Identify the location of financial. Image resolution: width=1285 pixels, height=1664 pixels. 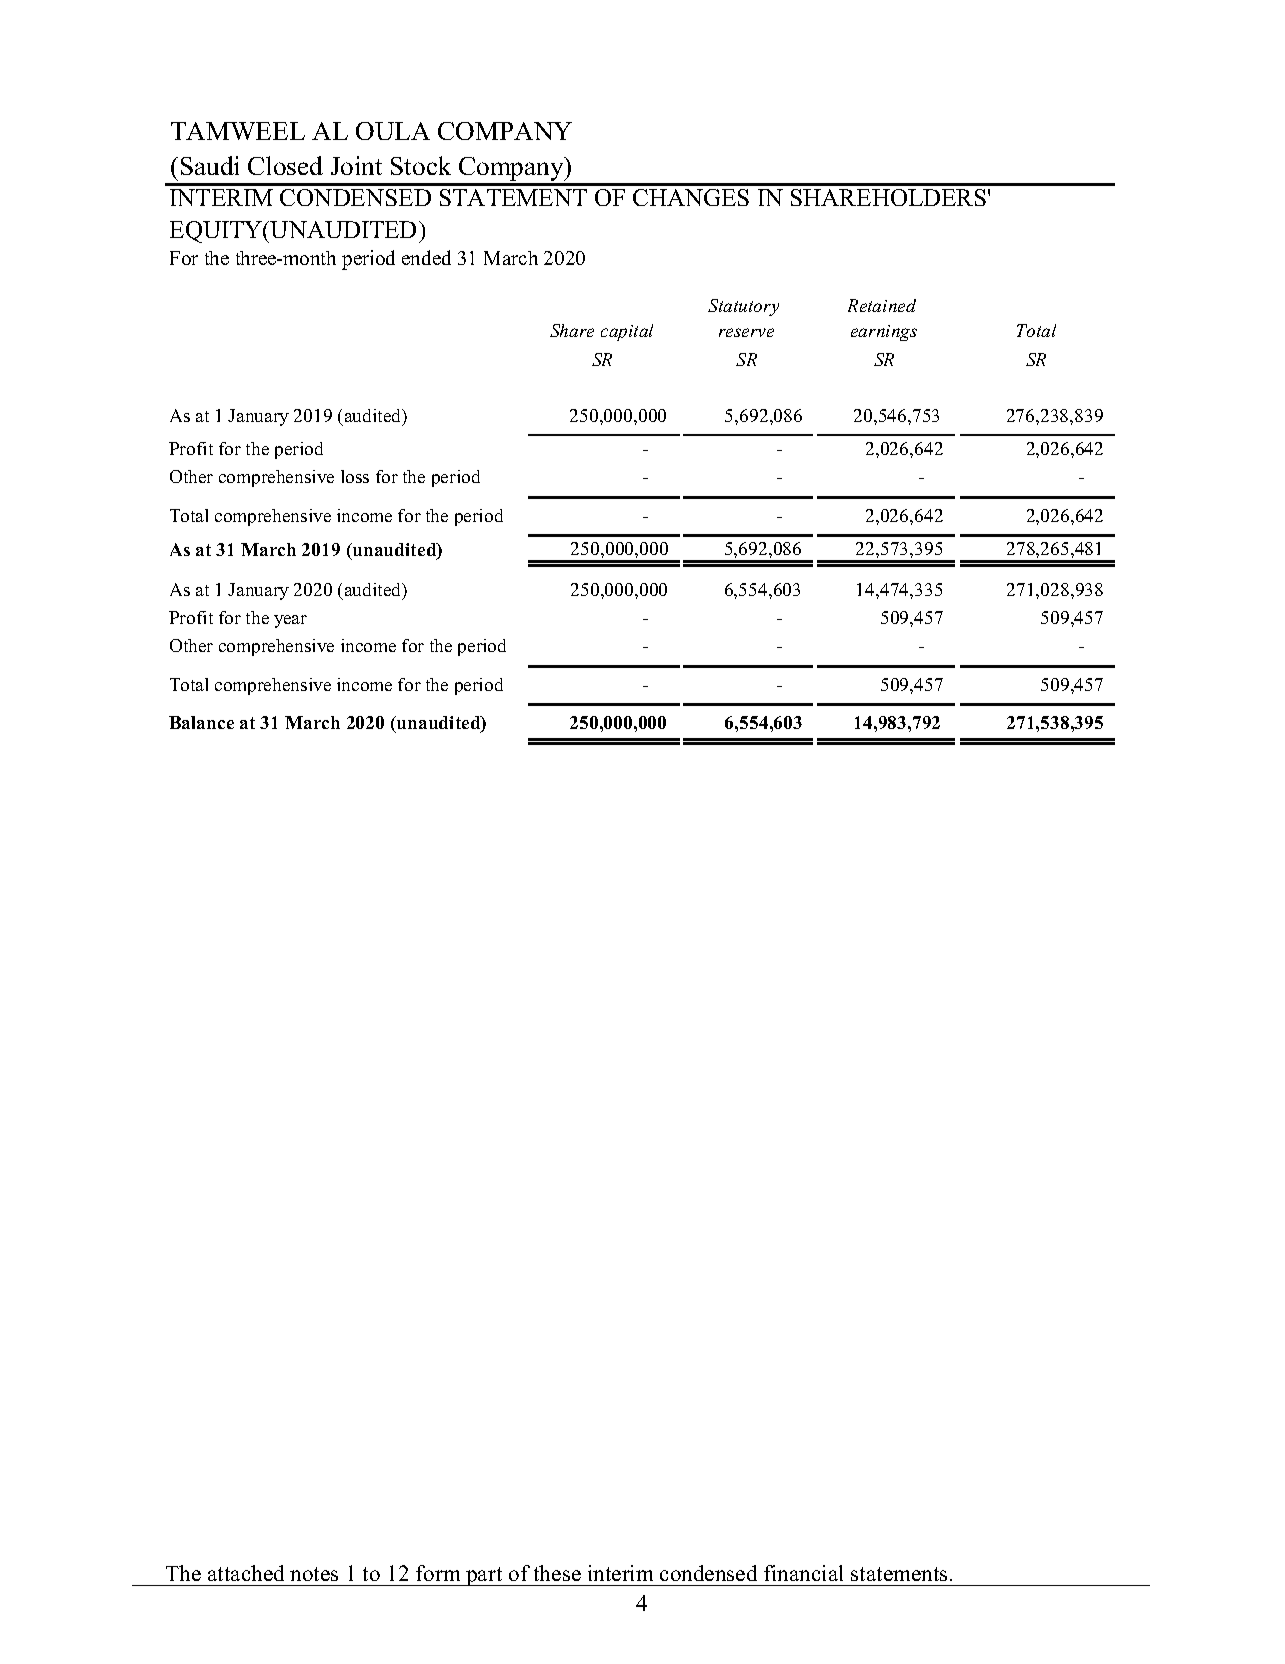
(803, 1573).
